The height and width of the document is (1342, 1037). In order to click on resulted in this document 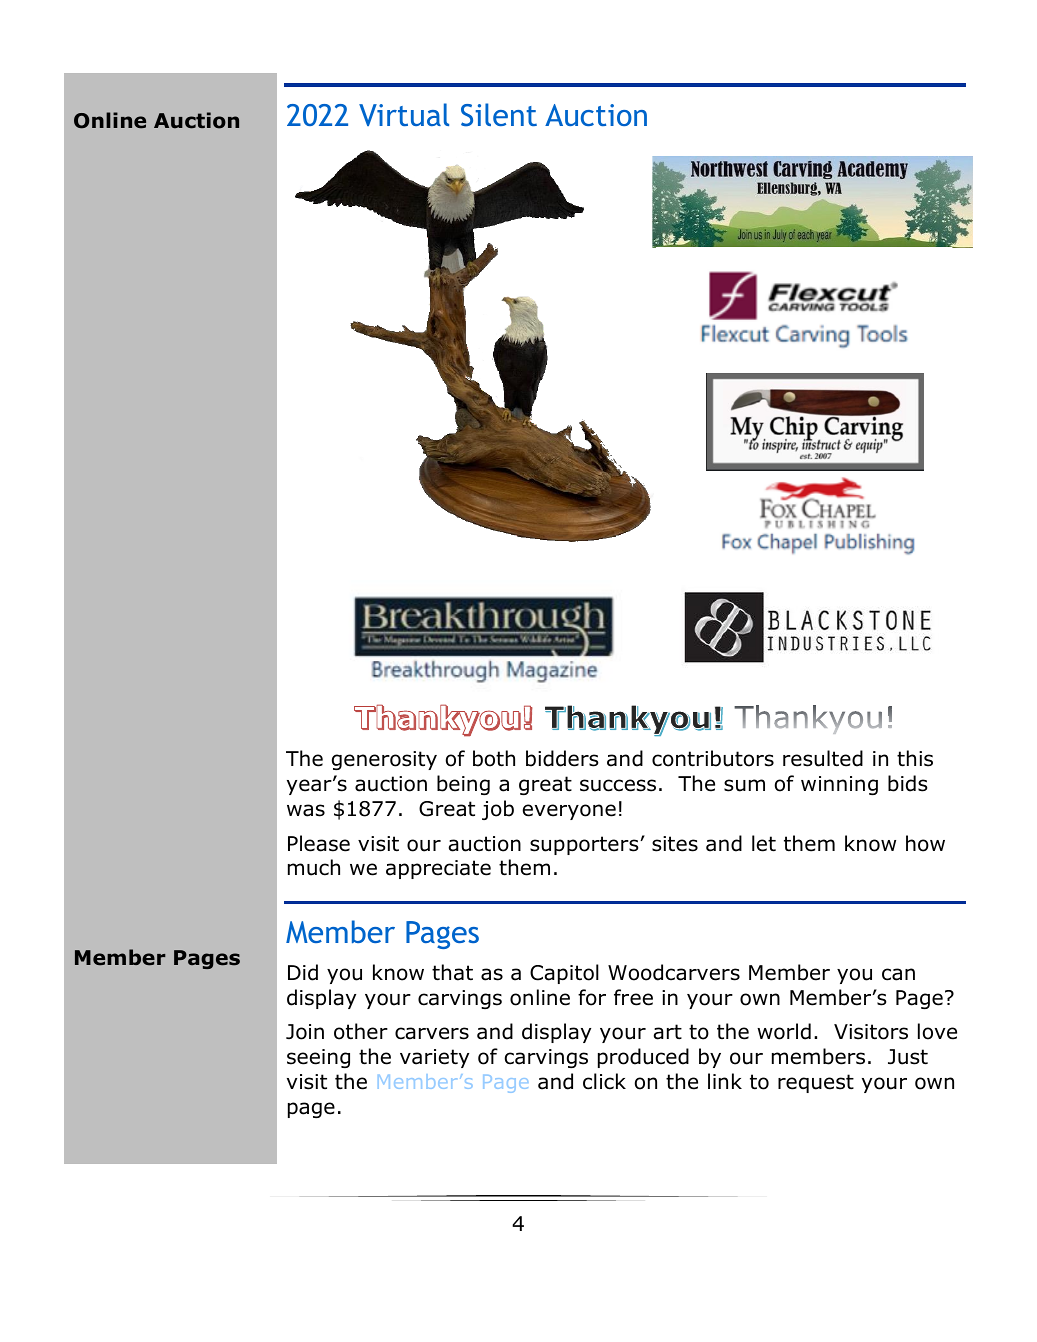, I will do `click(823, 758)`.
